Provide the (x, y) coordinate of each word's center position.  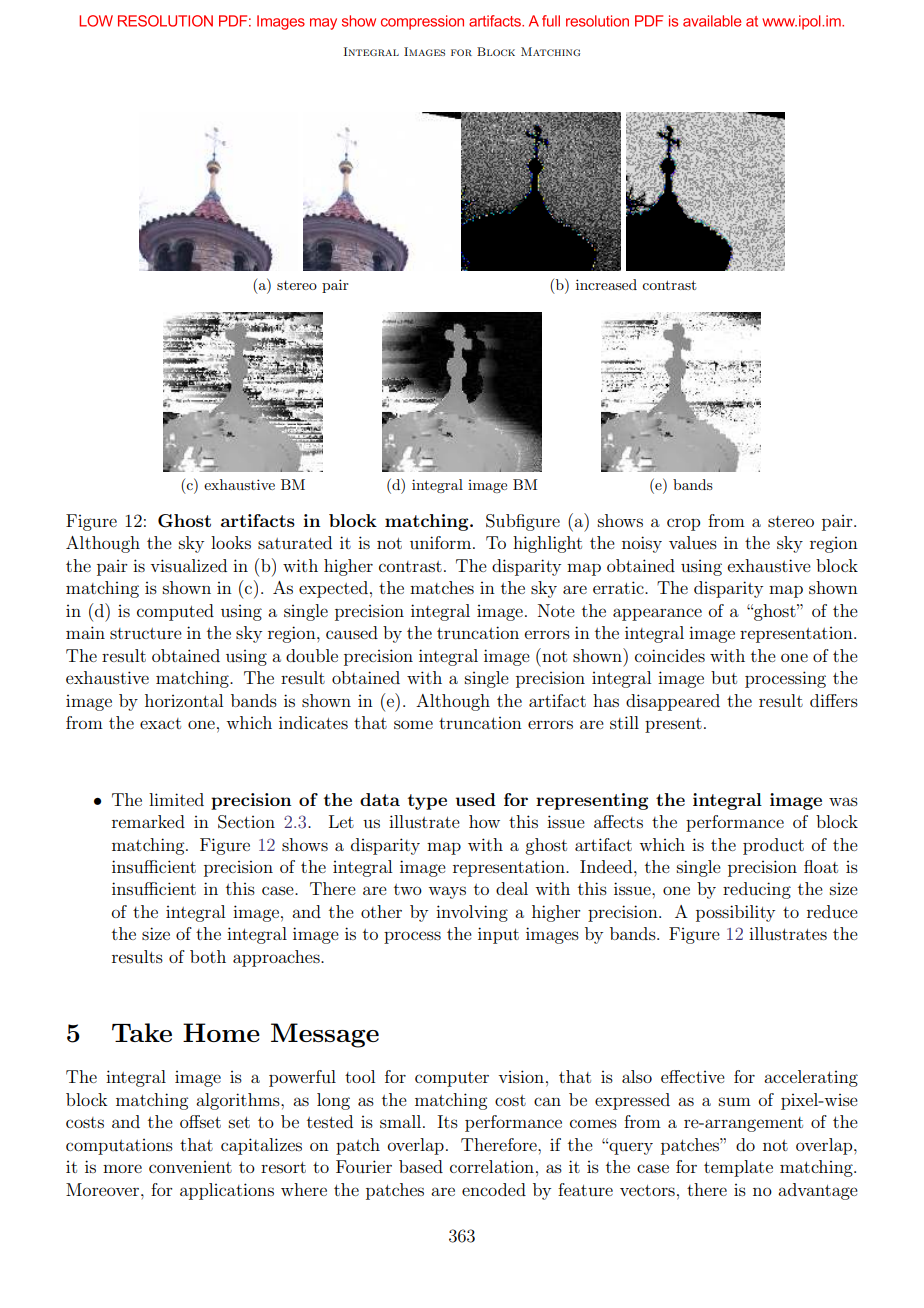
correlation (492, 1166)
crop (683, 524)
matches (442, 587)
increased (606, 284)
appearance (657, 614)
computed (175, 612)
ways (447, 892)
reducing (757, 890)
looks (231, 542)
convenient (190, 1167)
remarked (148, 821)
